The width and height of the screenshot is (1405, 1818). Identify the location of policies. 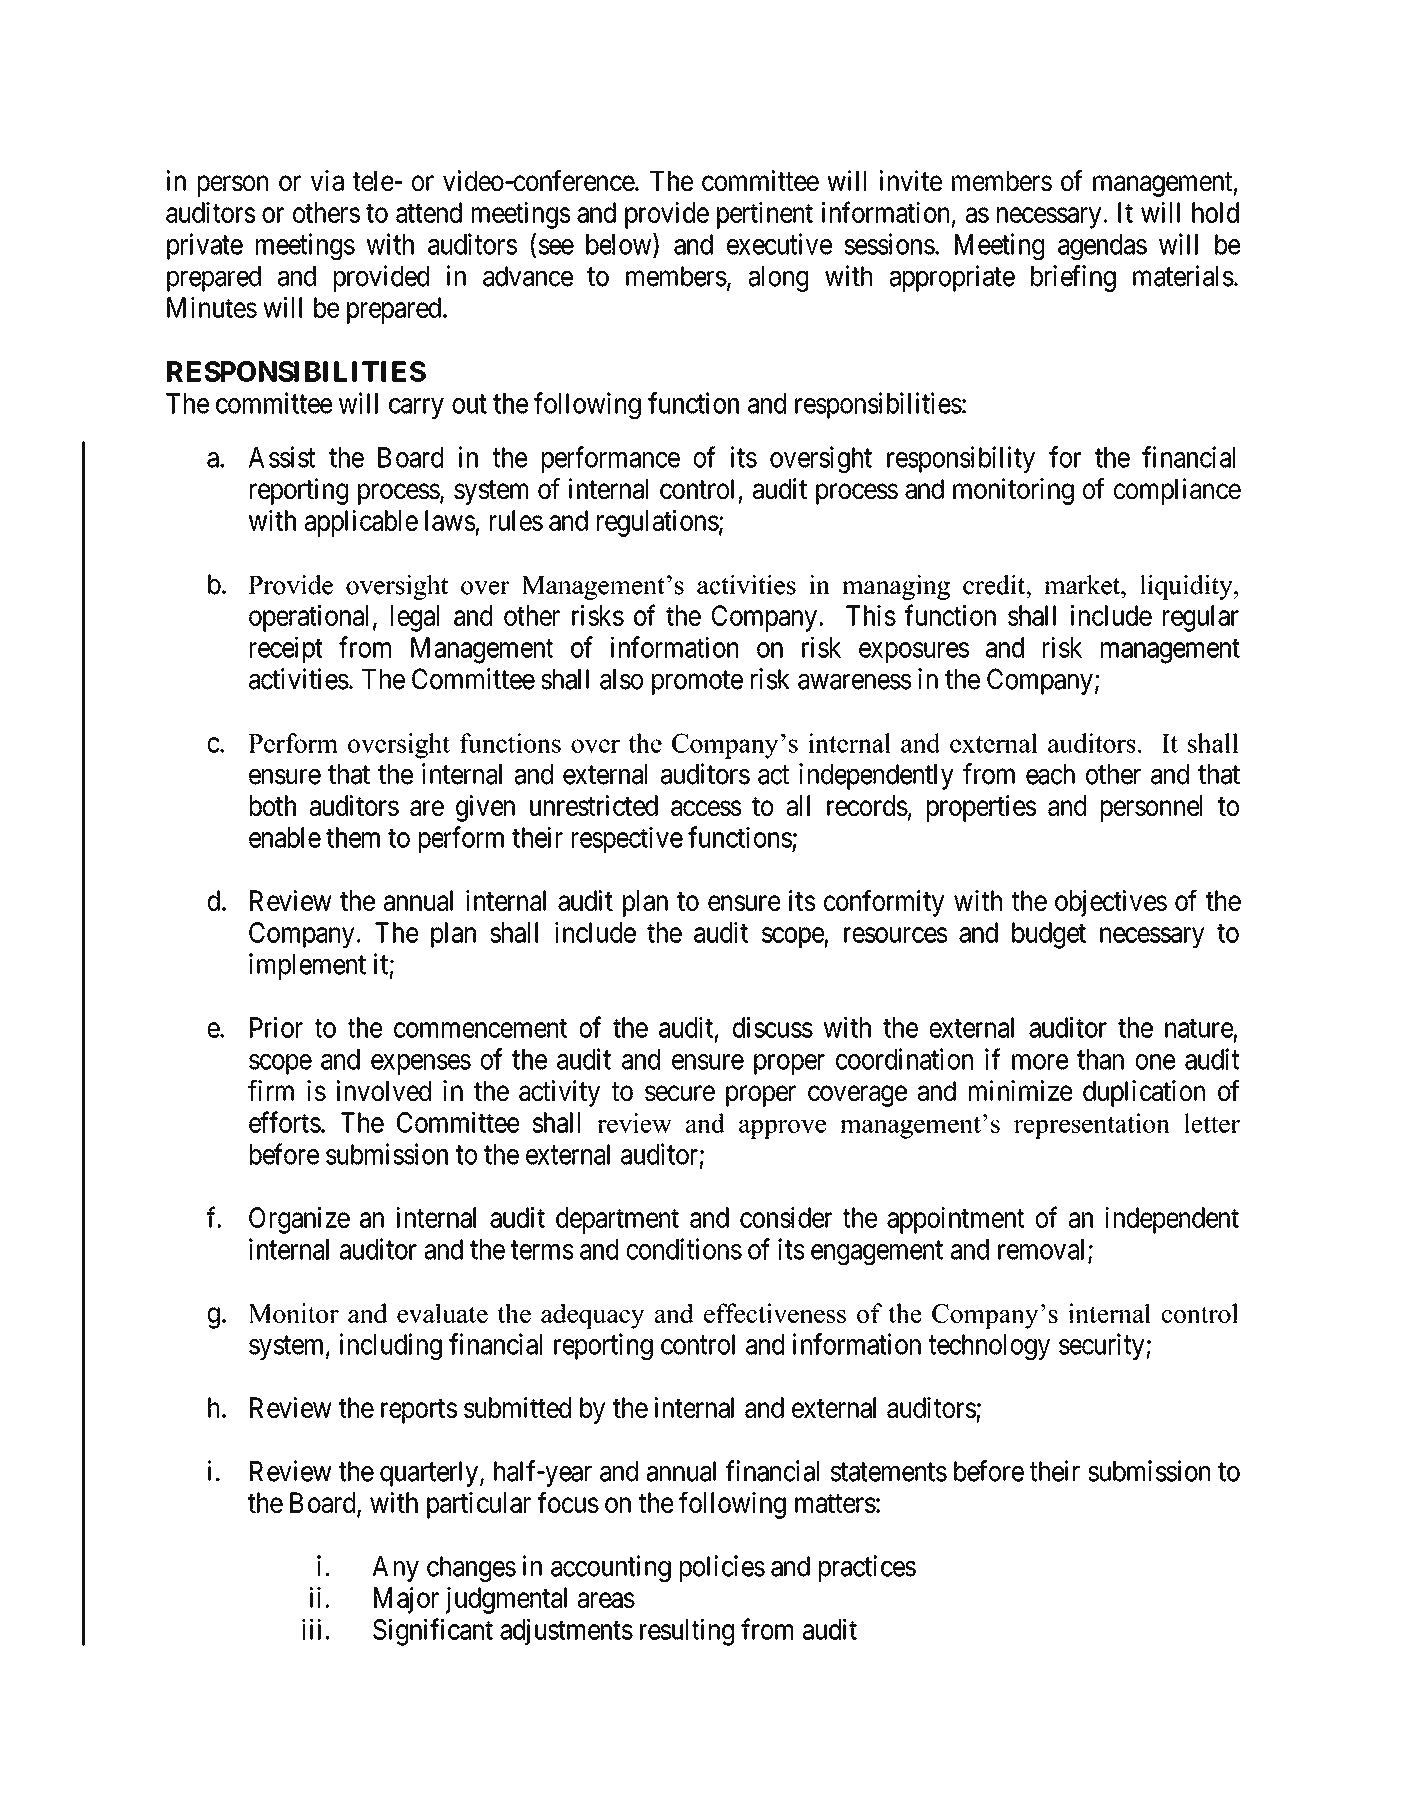
(722, 1568).
